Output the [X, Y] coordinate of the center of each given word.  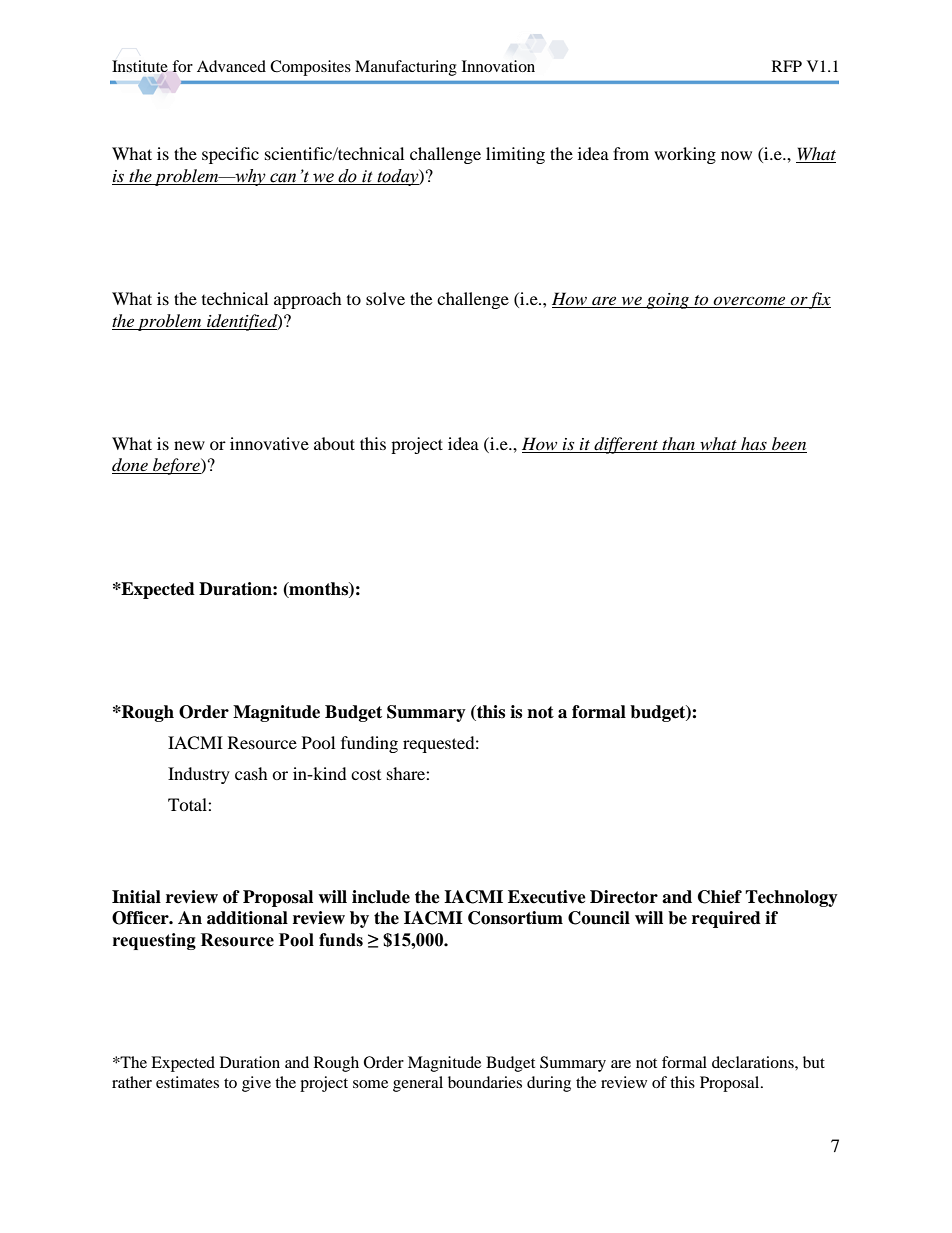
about [334, 443]
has [754, 445]
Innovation [498, 66]
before [176, 466]
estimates [187, 1082]
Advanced [231, 66]
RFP [787, 66]
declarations [754, 1062]
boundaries [485, 1082]
